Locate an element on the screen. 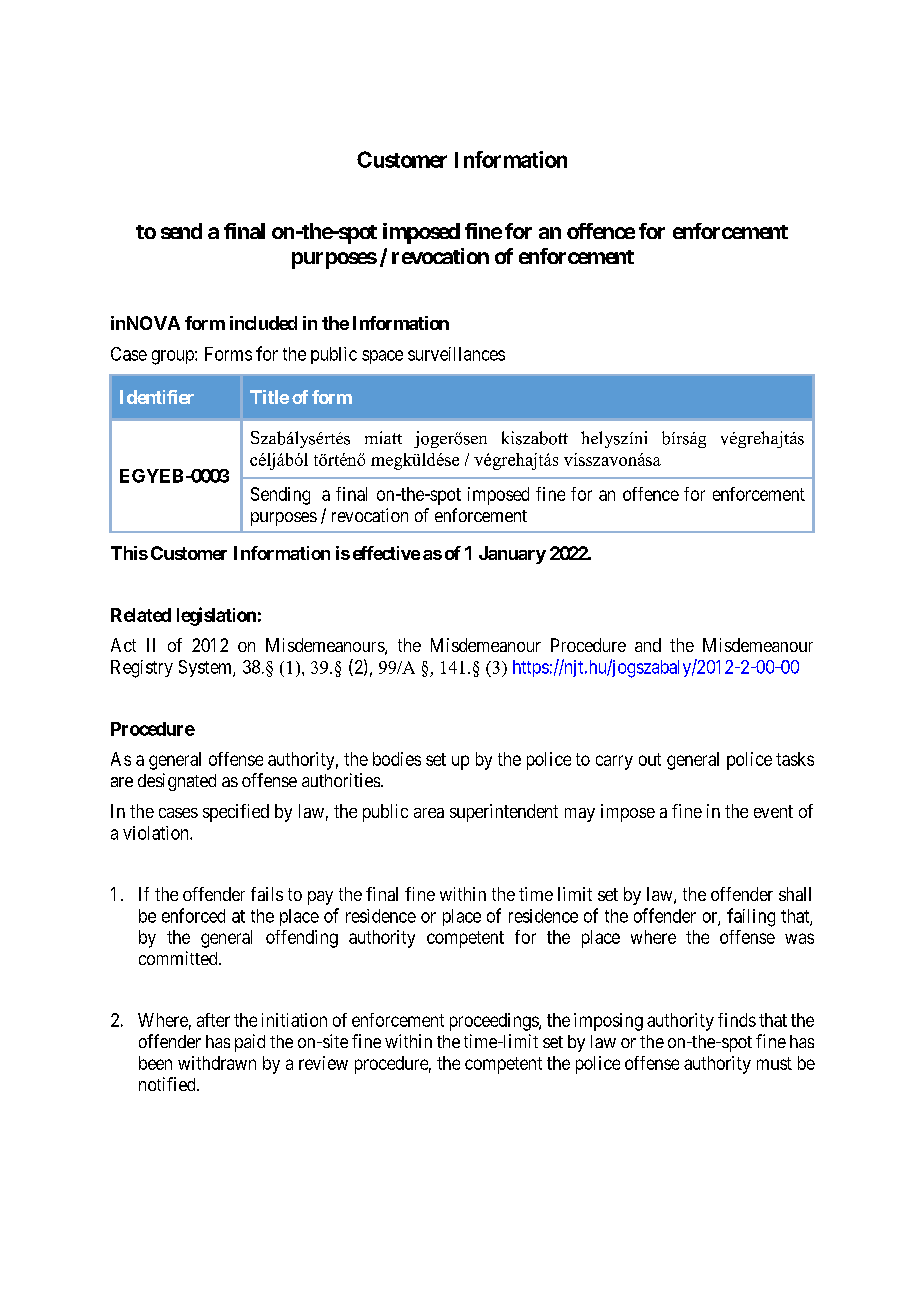 Image resolution: width=924 pixels, height=1308 pixels. January is located at coordinates (512, 555).
